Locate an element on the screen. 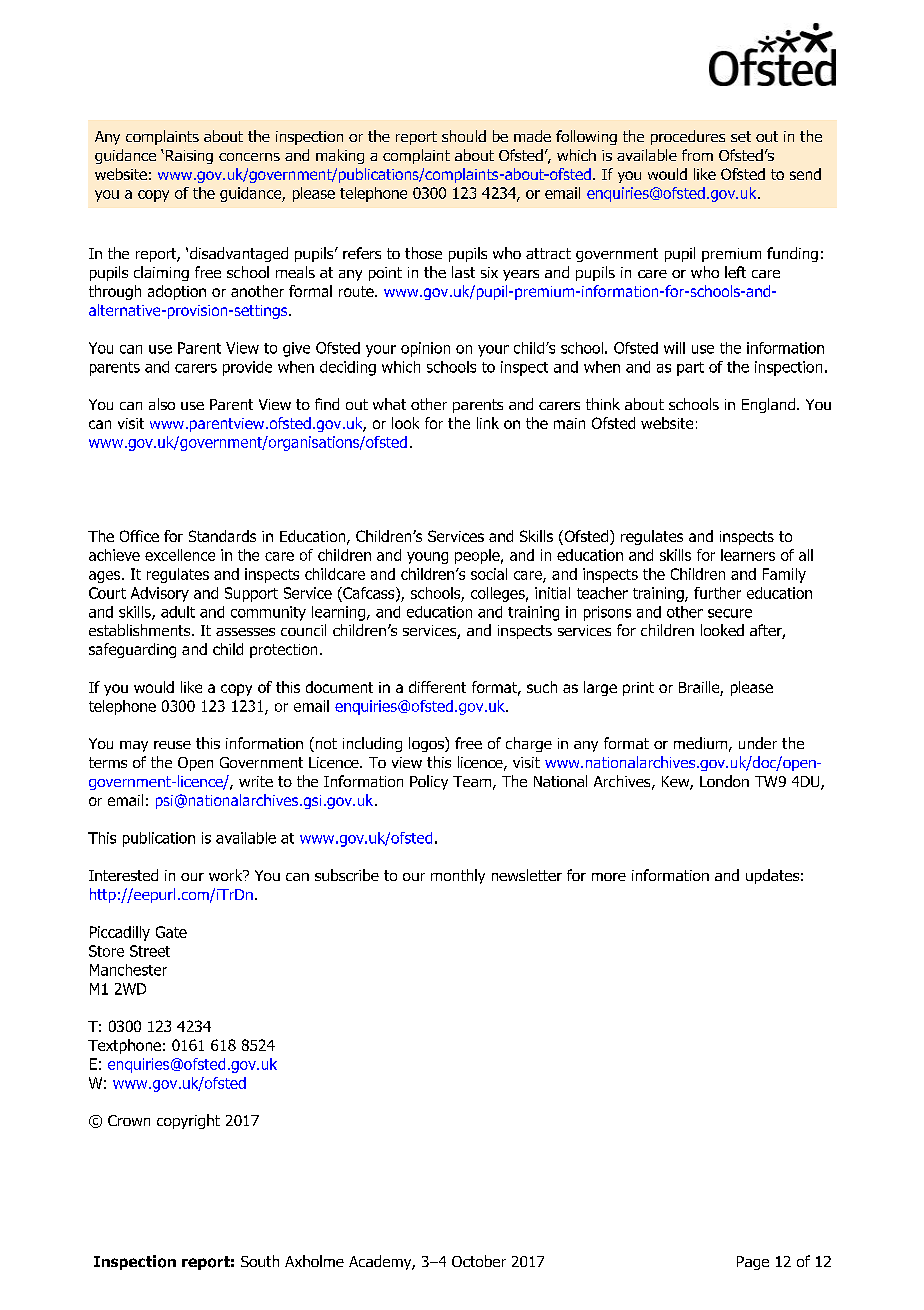 This screenshot has height=1310, width=924. different is located at coordinates (437, 687).
